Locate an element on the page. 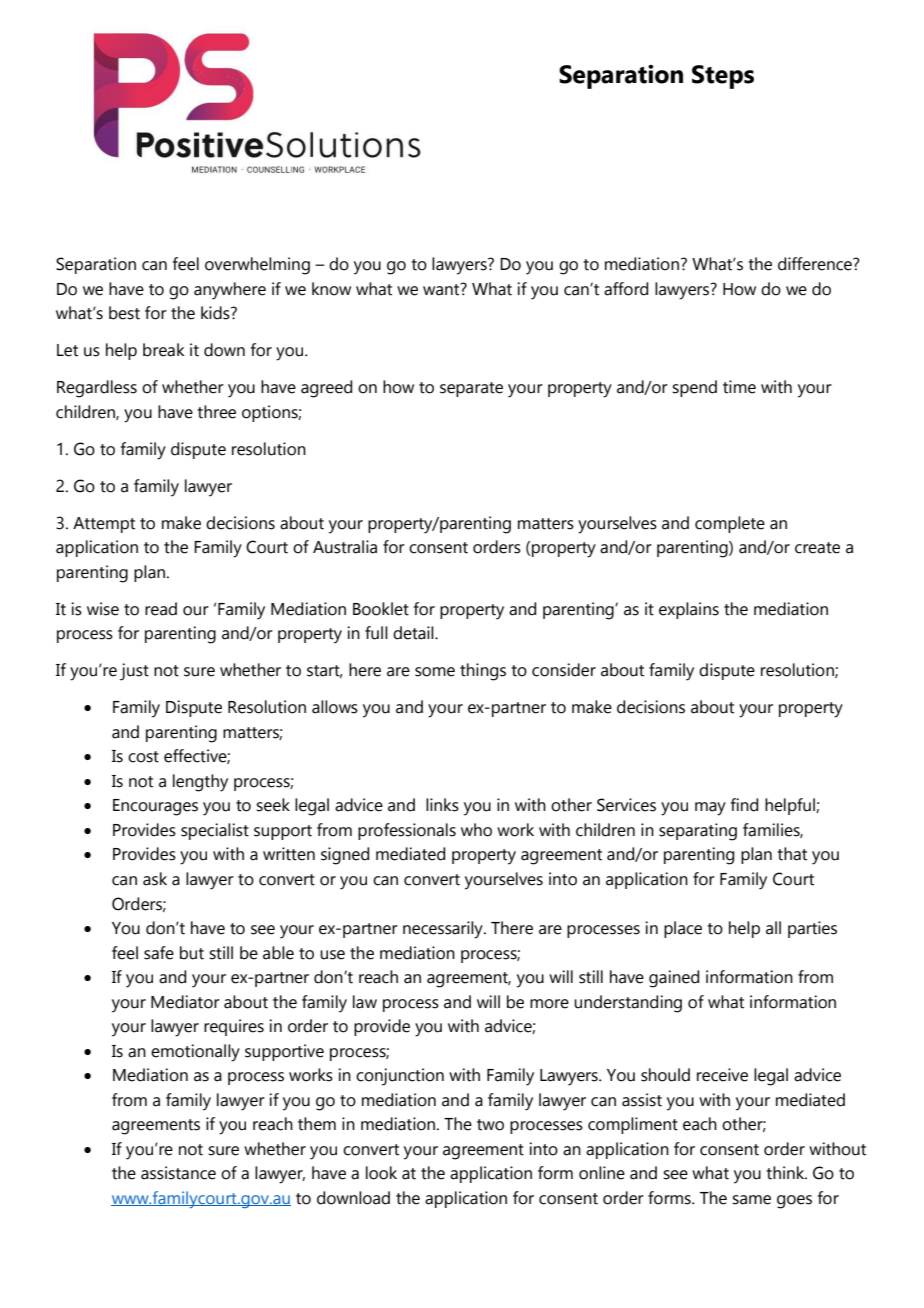 Image resolution: width=924 pixels, height=1308 pixels. same is located at coordinates (751, 1200).
